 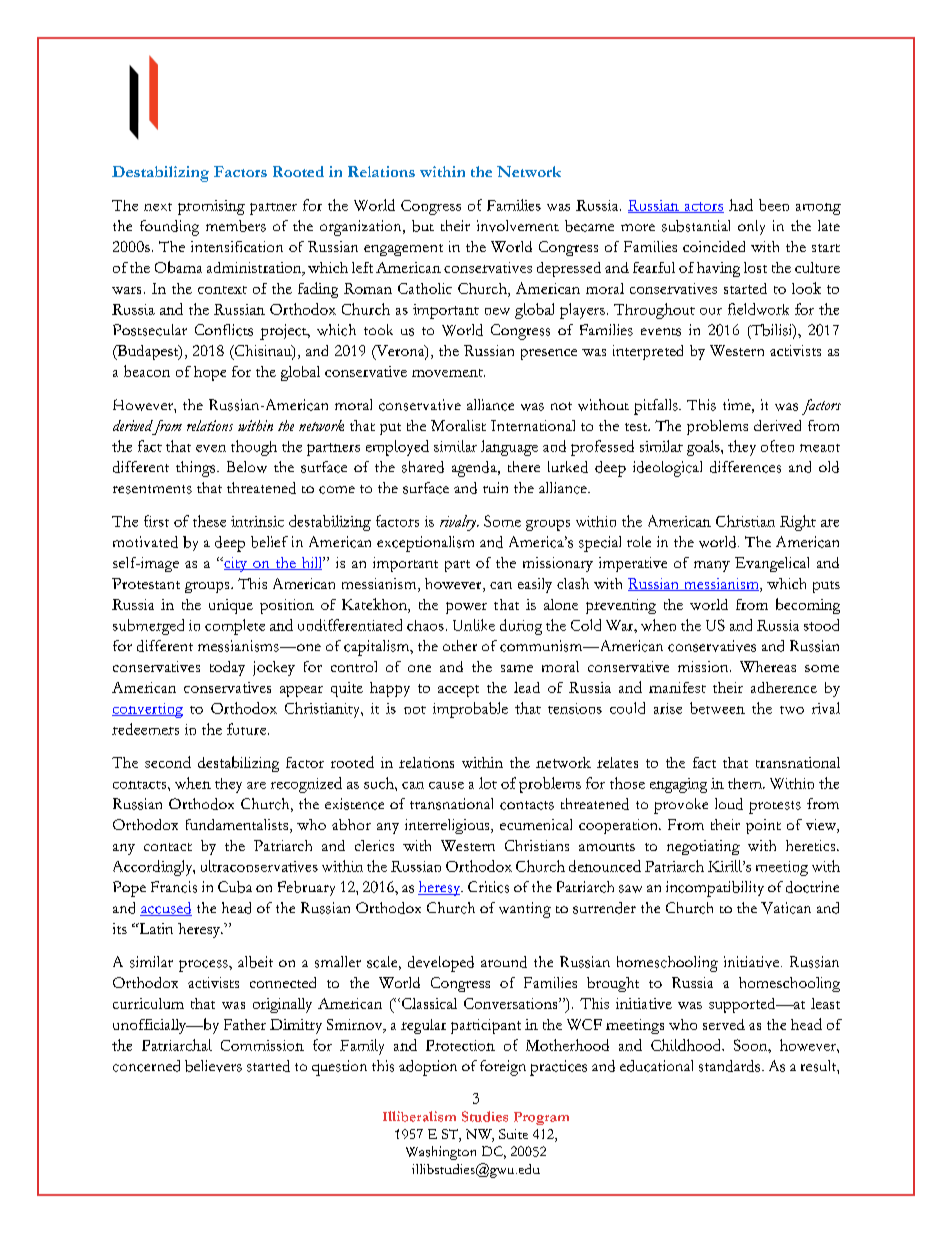 I want to click on accept, so click(x=458, y=691).
